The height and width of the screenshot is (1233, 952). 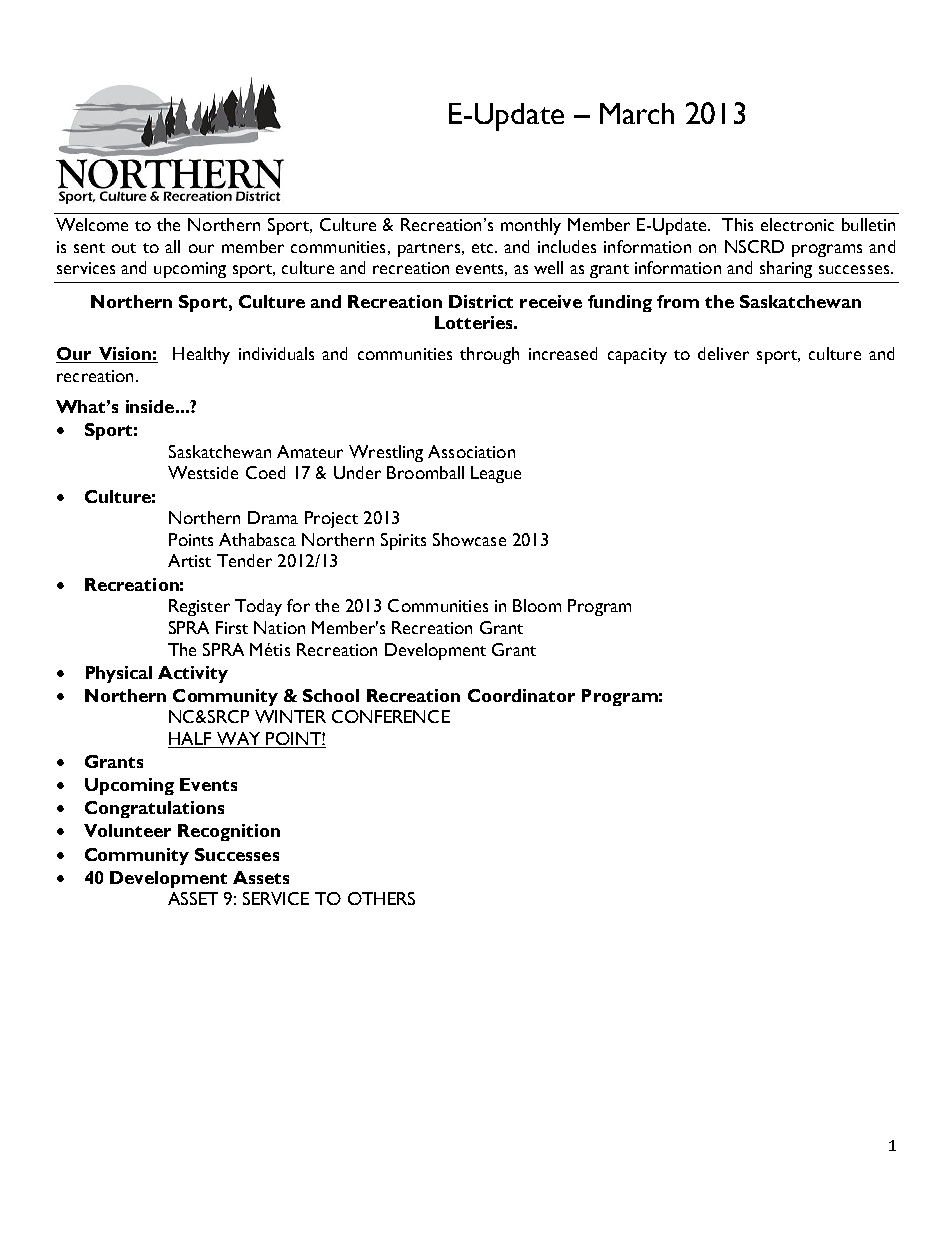 What do you see at coordinates (723, 353) in the screenshot?
I see `deliver` at bounding box center [723, 353].
